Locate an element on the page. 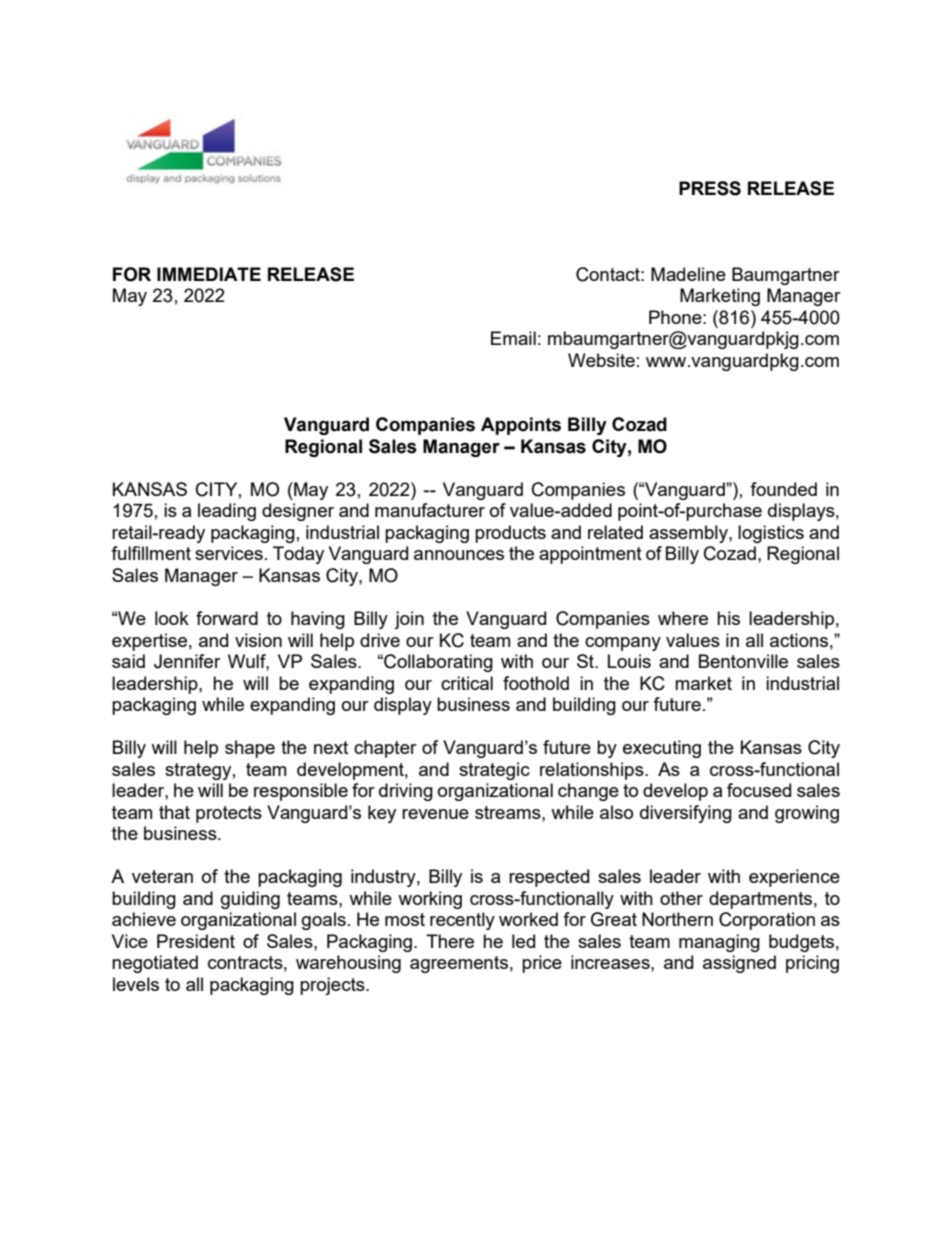 The width and height of the document is (952, 1233). Email is located at coordinates (513, 338).
